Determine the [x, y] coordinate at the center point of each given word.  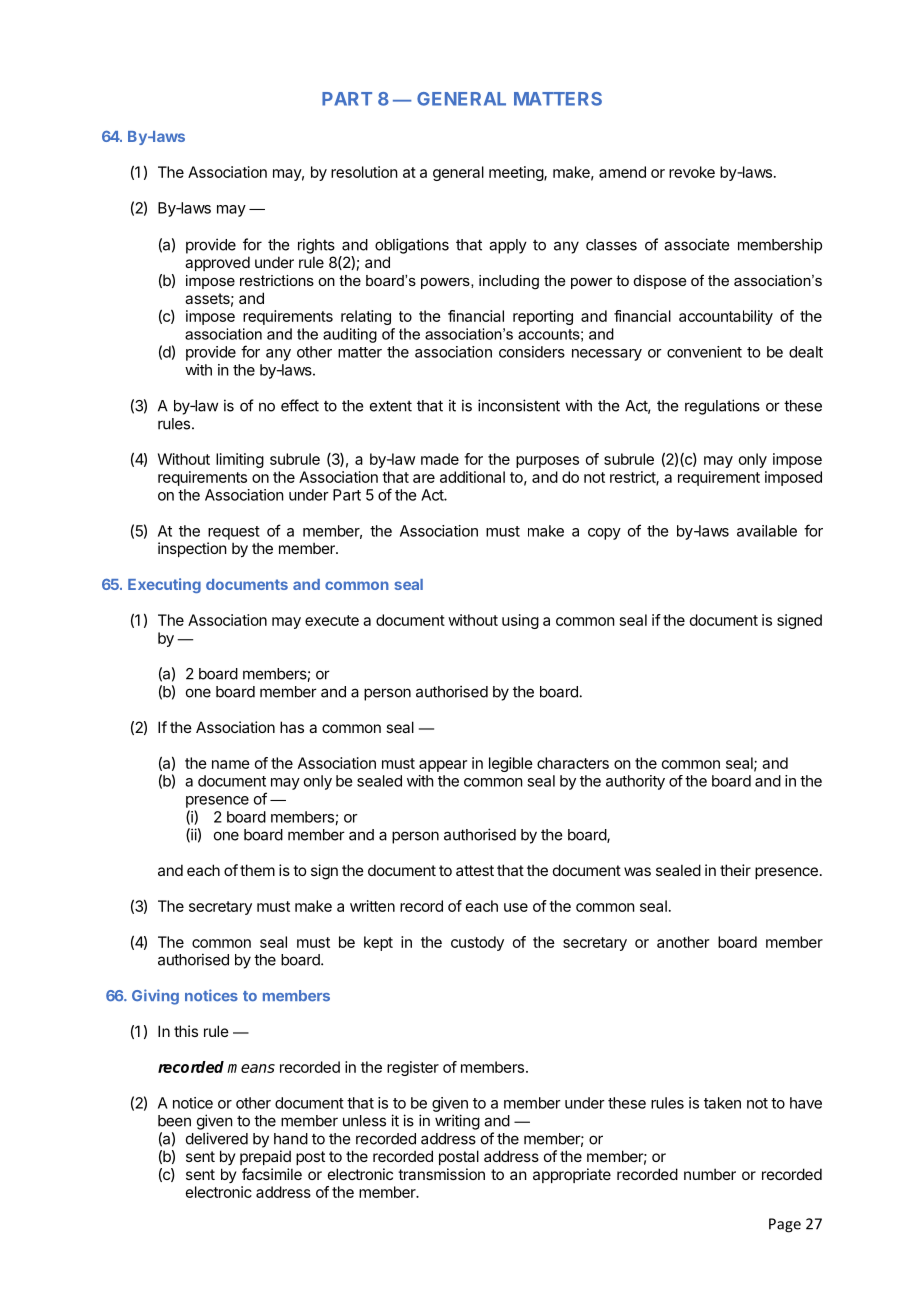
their [735, 870]
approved [217, 263]
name [231, 764]
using [520, 621]
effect [300, 405]
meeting [517, 173]
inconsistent [519, 405]
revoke [692, 172]
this [186, 1031]
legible [511, 764]
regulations [722, 407]
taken [722, 1103]
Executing [164, 585]
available [767, 531]
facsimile [272, 1174]
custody [477, 943]
